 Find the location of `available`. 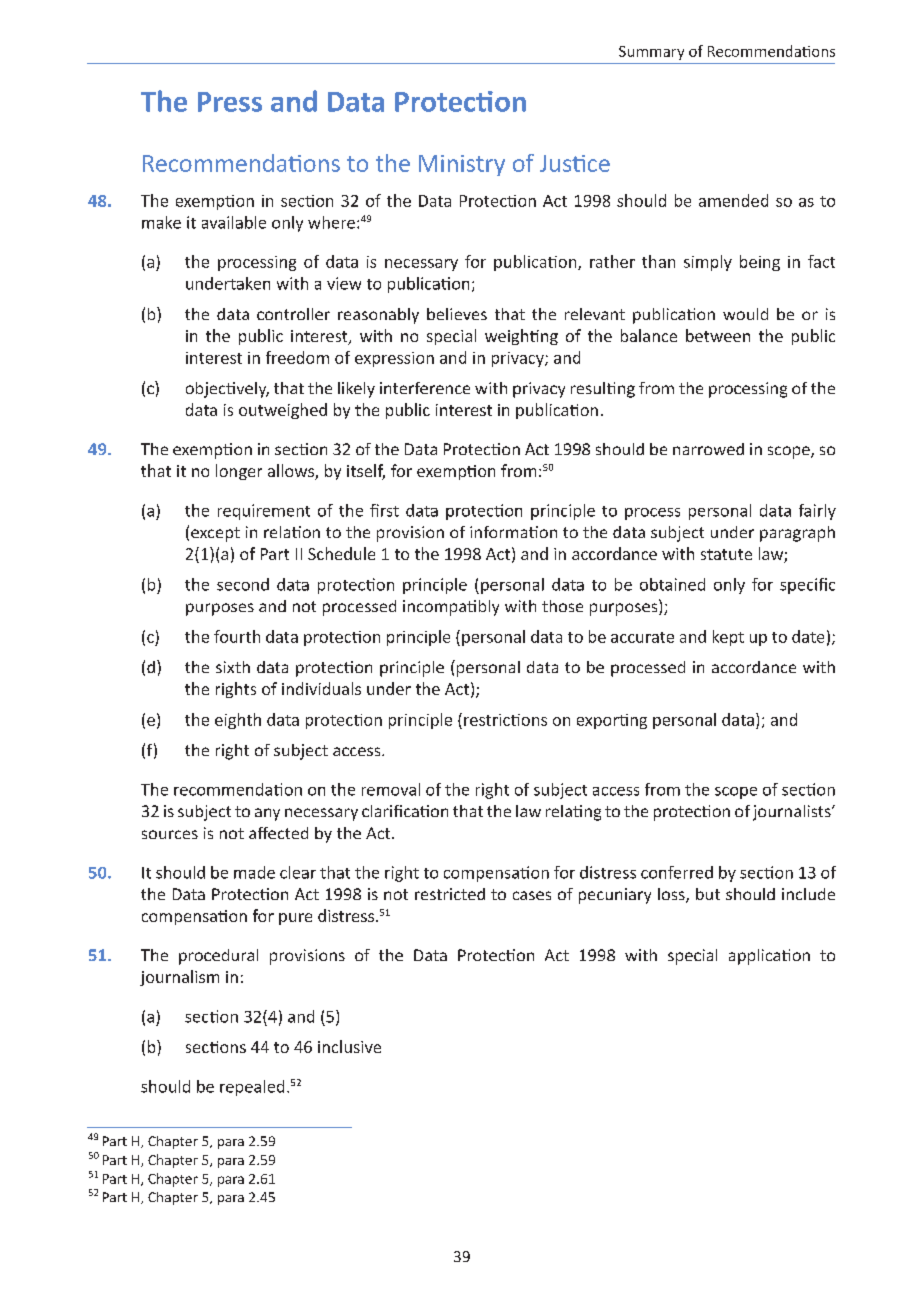

available is located at coordinates (234, 222).
